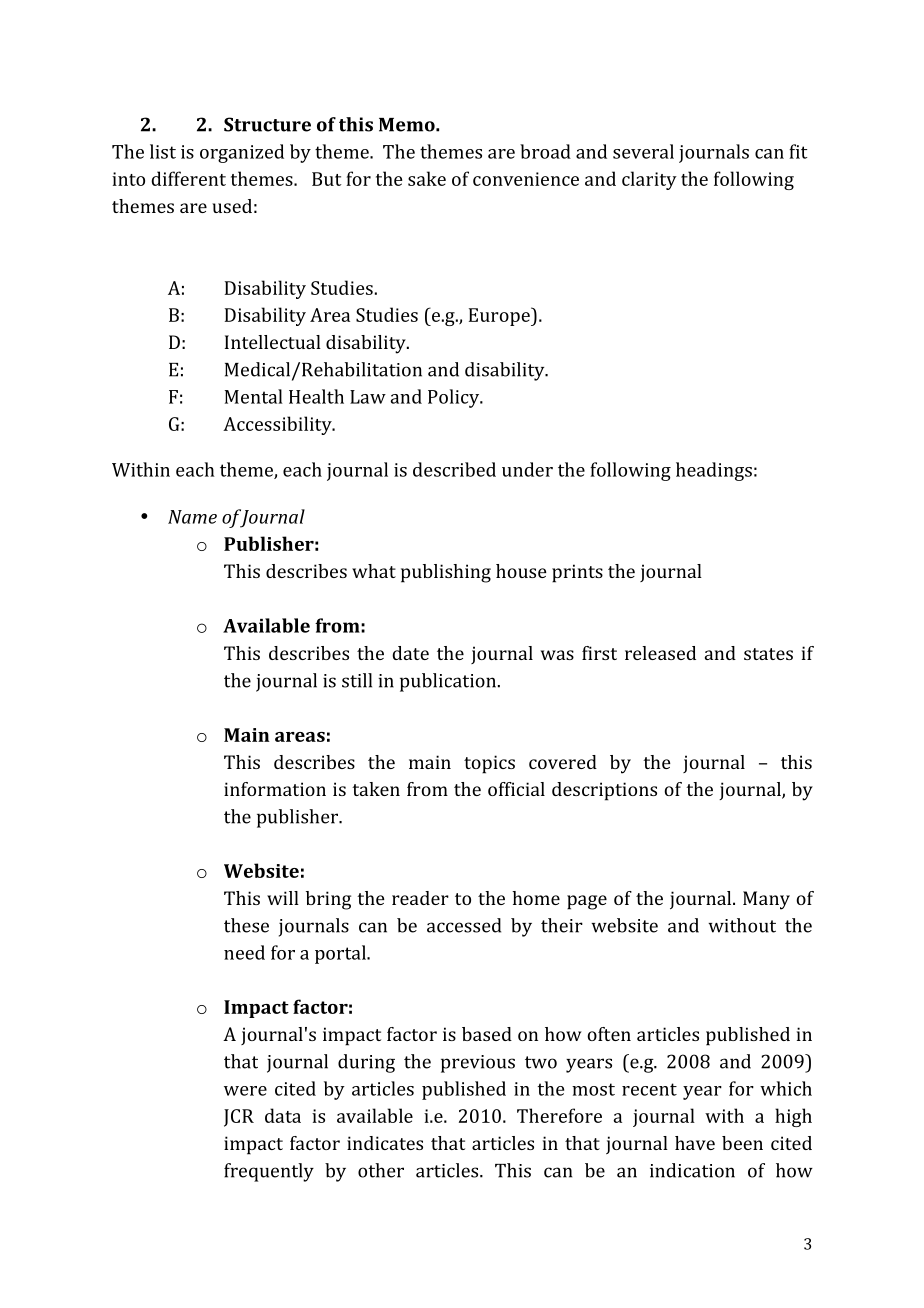  What do you see at coordinates (489, 764) in the screenshot?
I see `topics` at bounding box center [489, 764].
